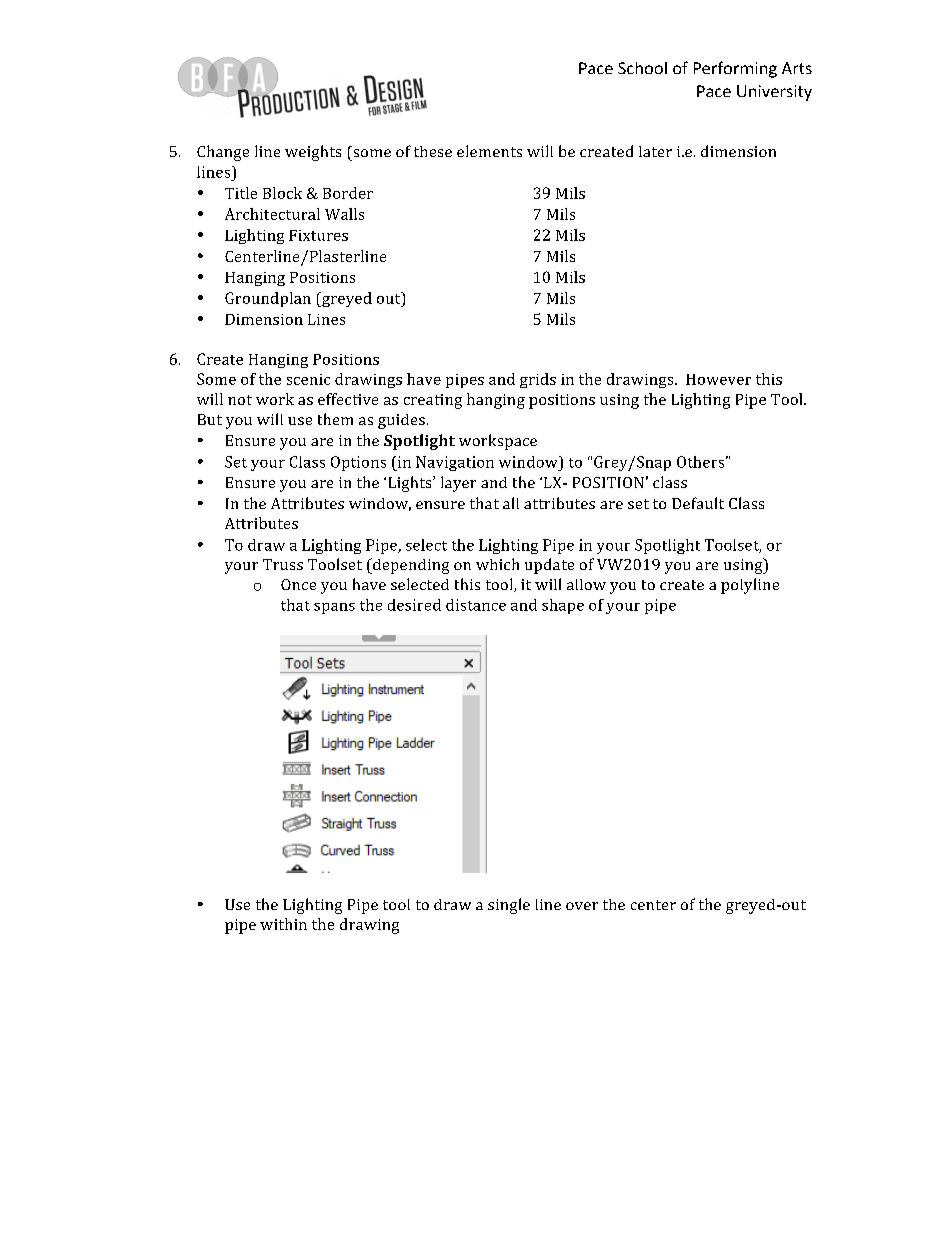  Describe the element at coordinates (313, 153) in the page. I see `weights` at that location.
